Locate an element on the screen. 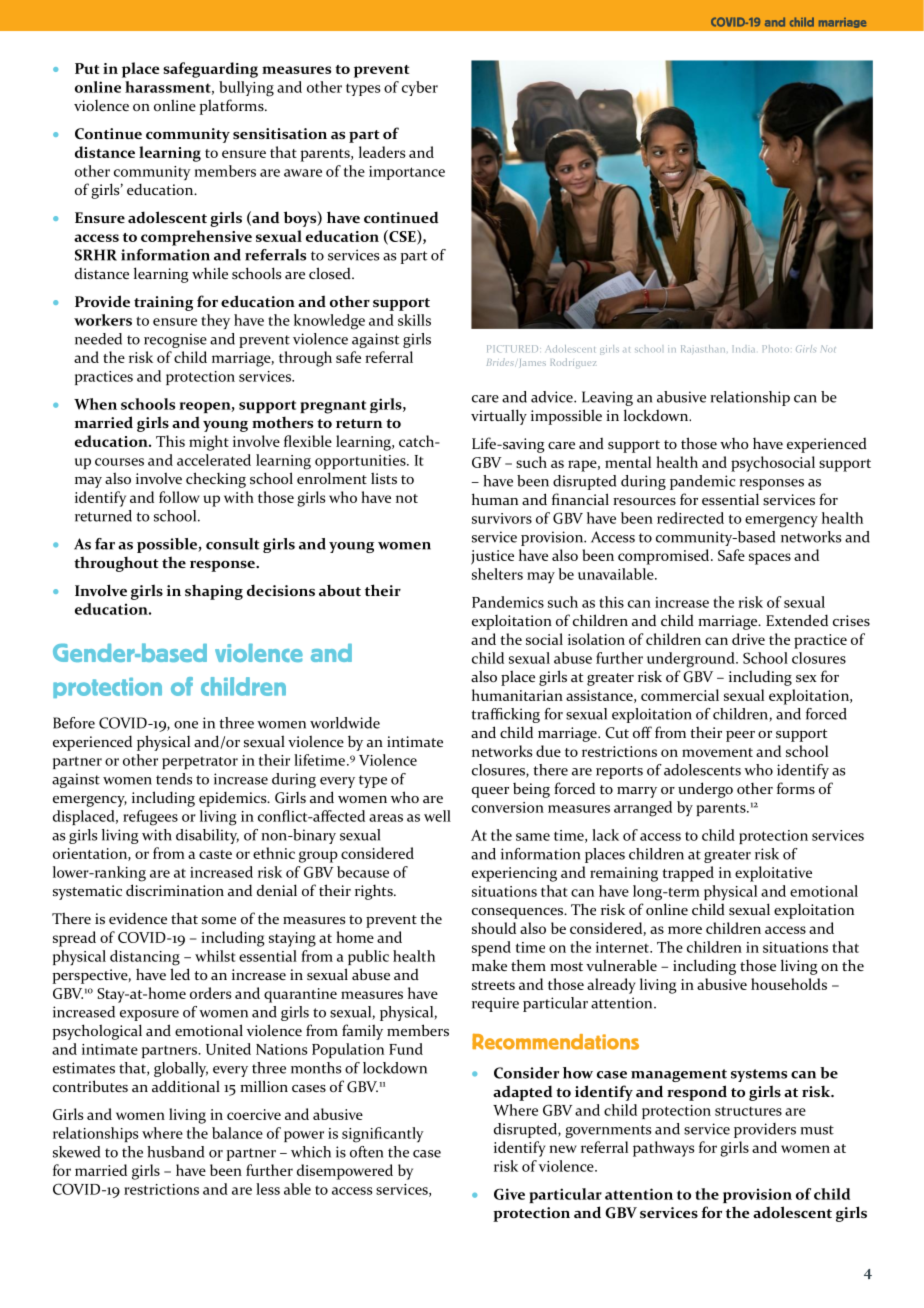 This screenshot has width=924, height=1308. exploitative is located at coordinates (773, 874).
